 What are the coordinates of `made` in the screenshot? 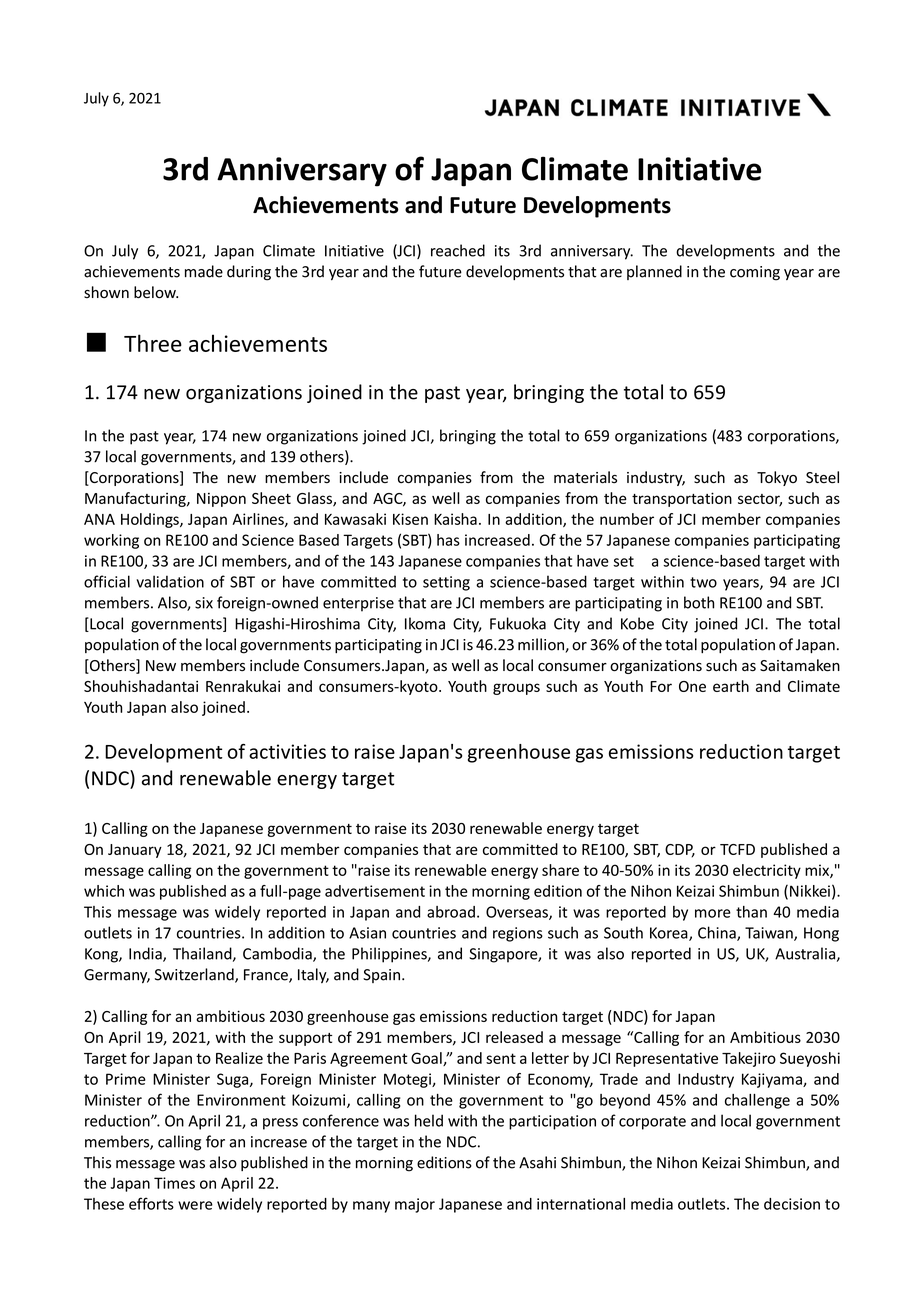 It's located at (204, 271).
